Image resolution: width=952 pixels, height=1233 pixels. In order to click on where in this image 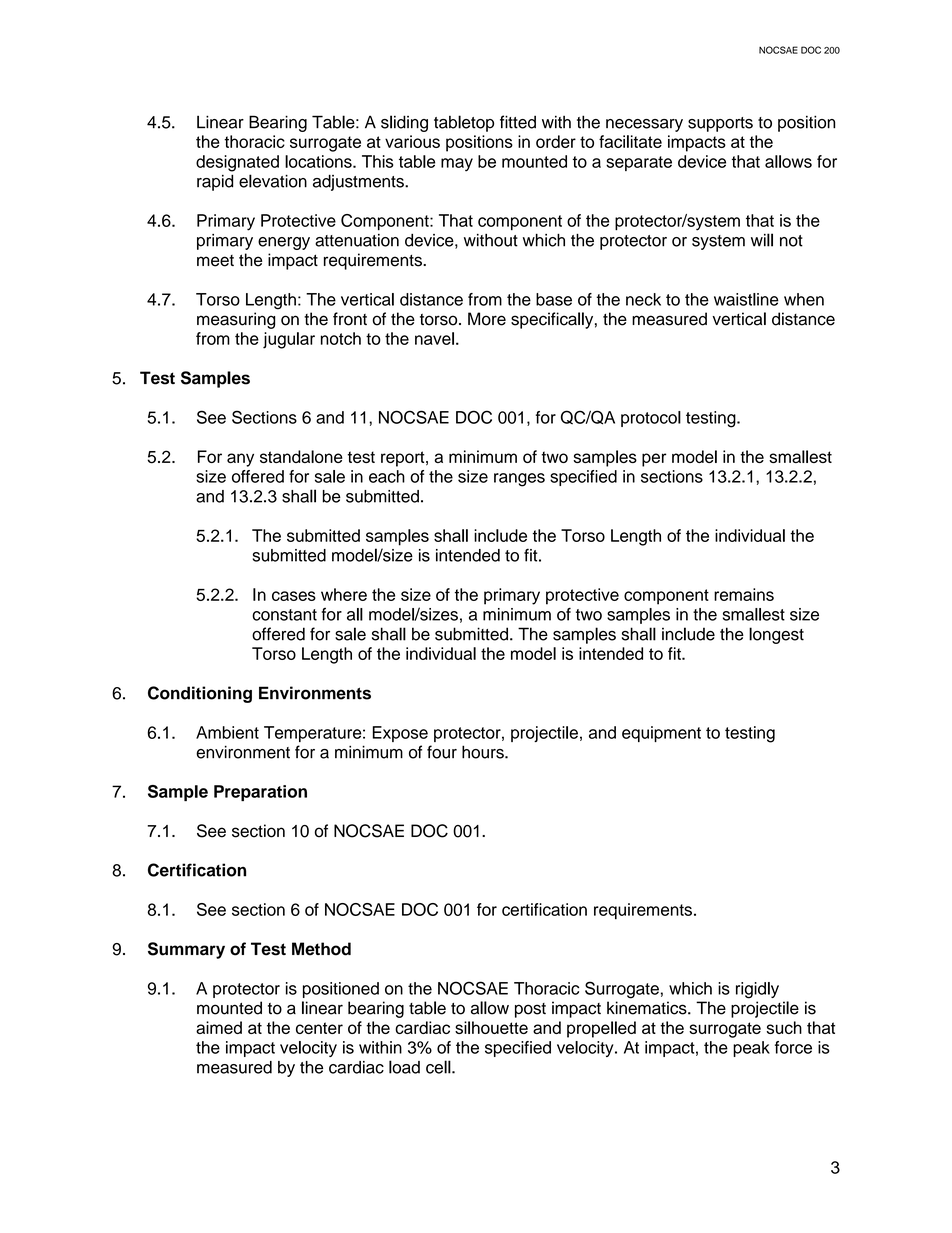, I will do `click(344, 594)`.
